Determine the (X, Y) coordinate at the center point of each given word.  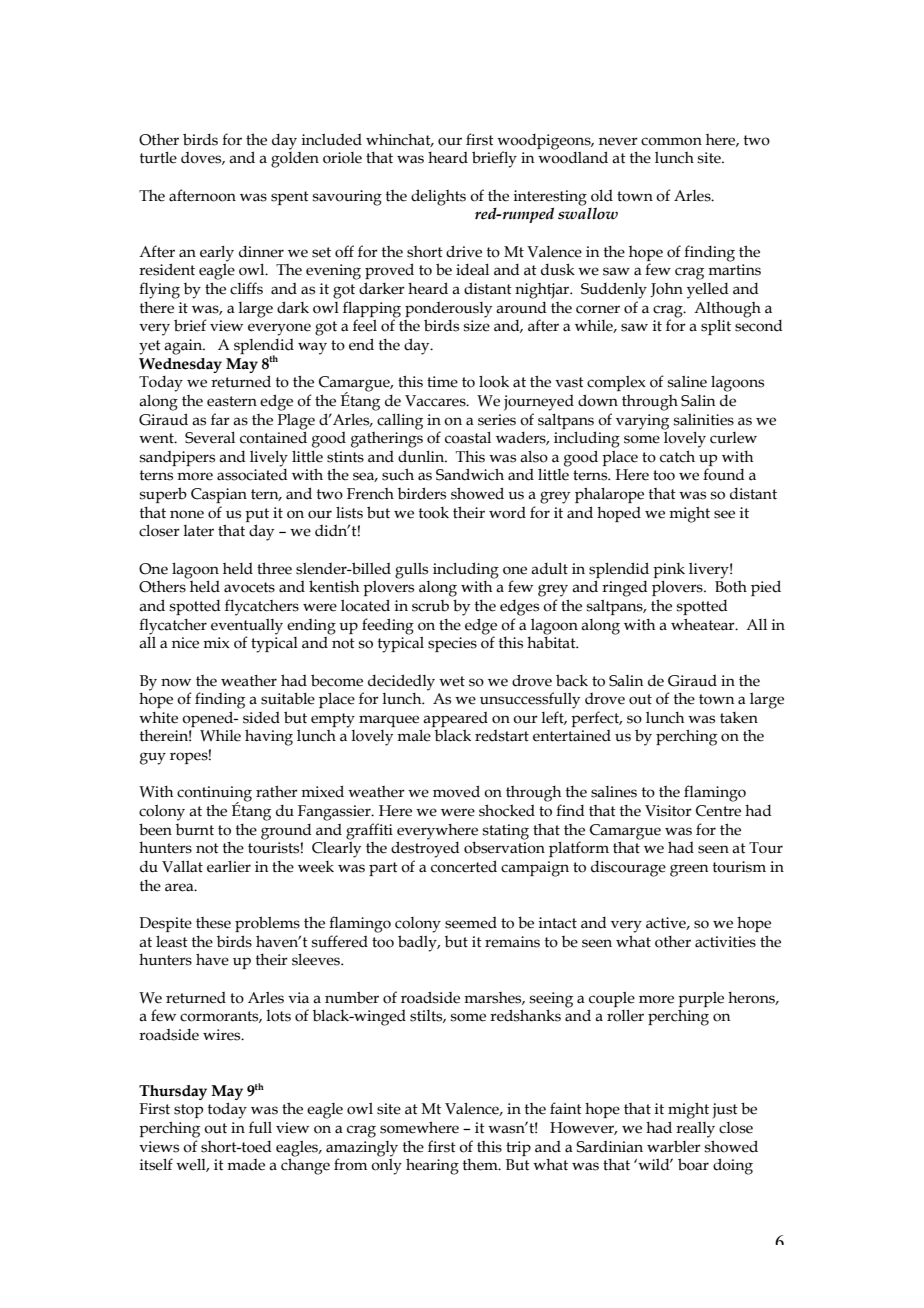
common (671, 141)
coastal (468, 438)
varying (642, 422)
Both (731, 587)
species (452, 644)
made (246, 1165)
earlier (229, 867)
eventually (247, 626)
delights (438, 197)
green (689, 870)
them (481, 1165)
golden (295, 160)
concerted (464, 866)
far (220, 419)
